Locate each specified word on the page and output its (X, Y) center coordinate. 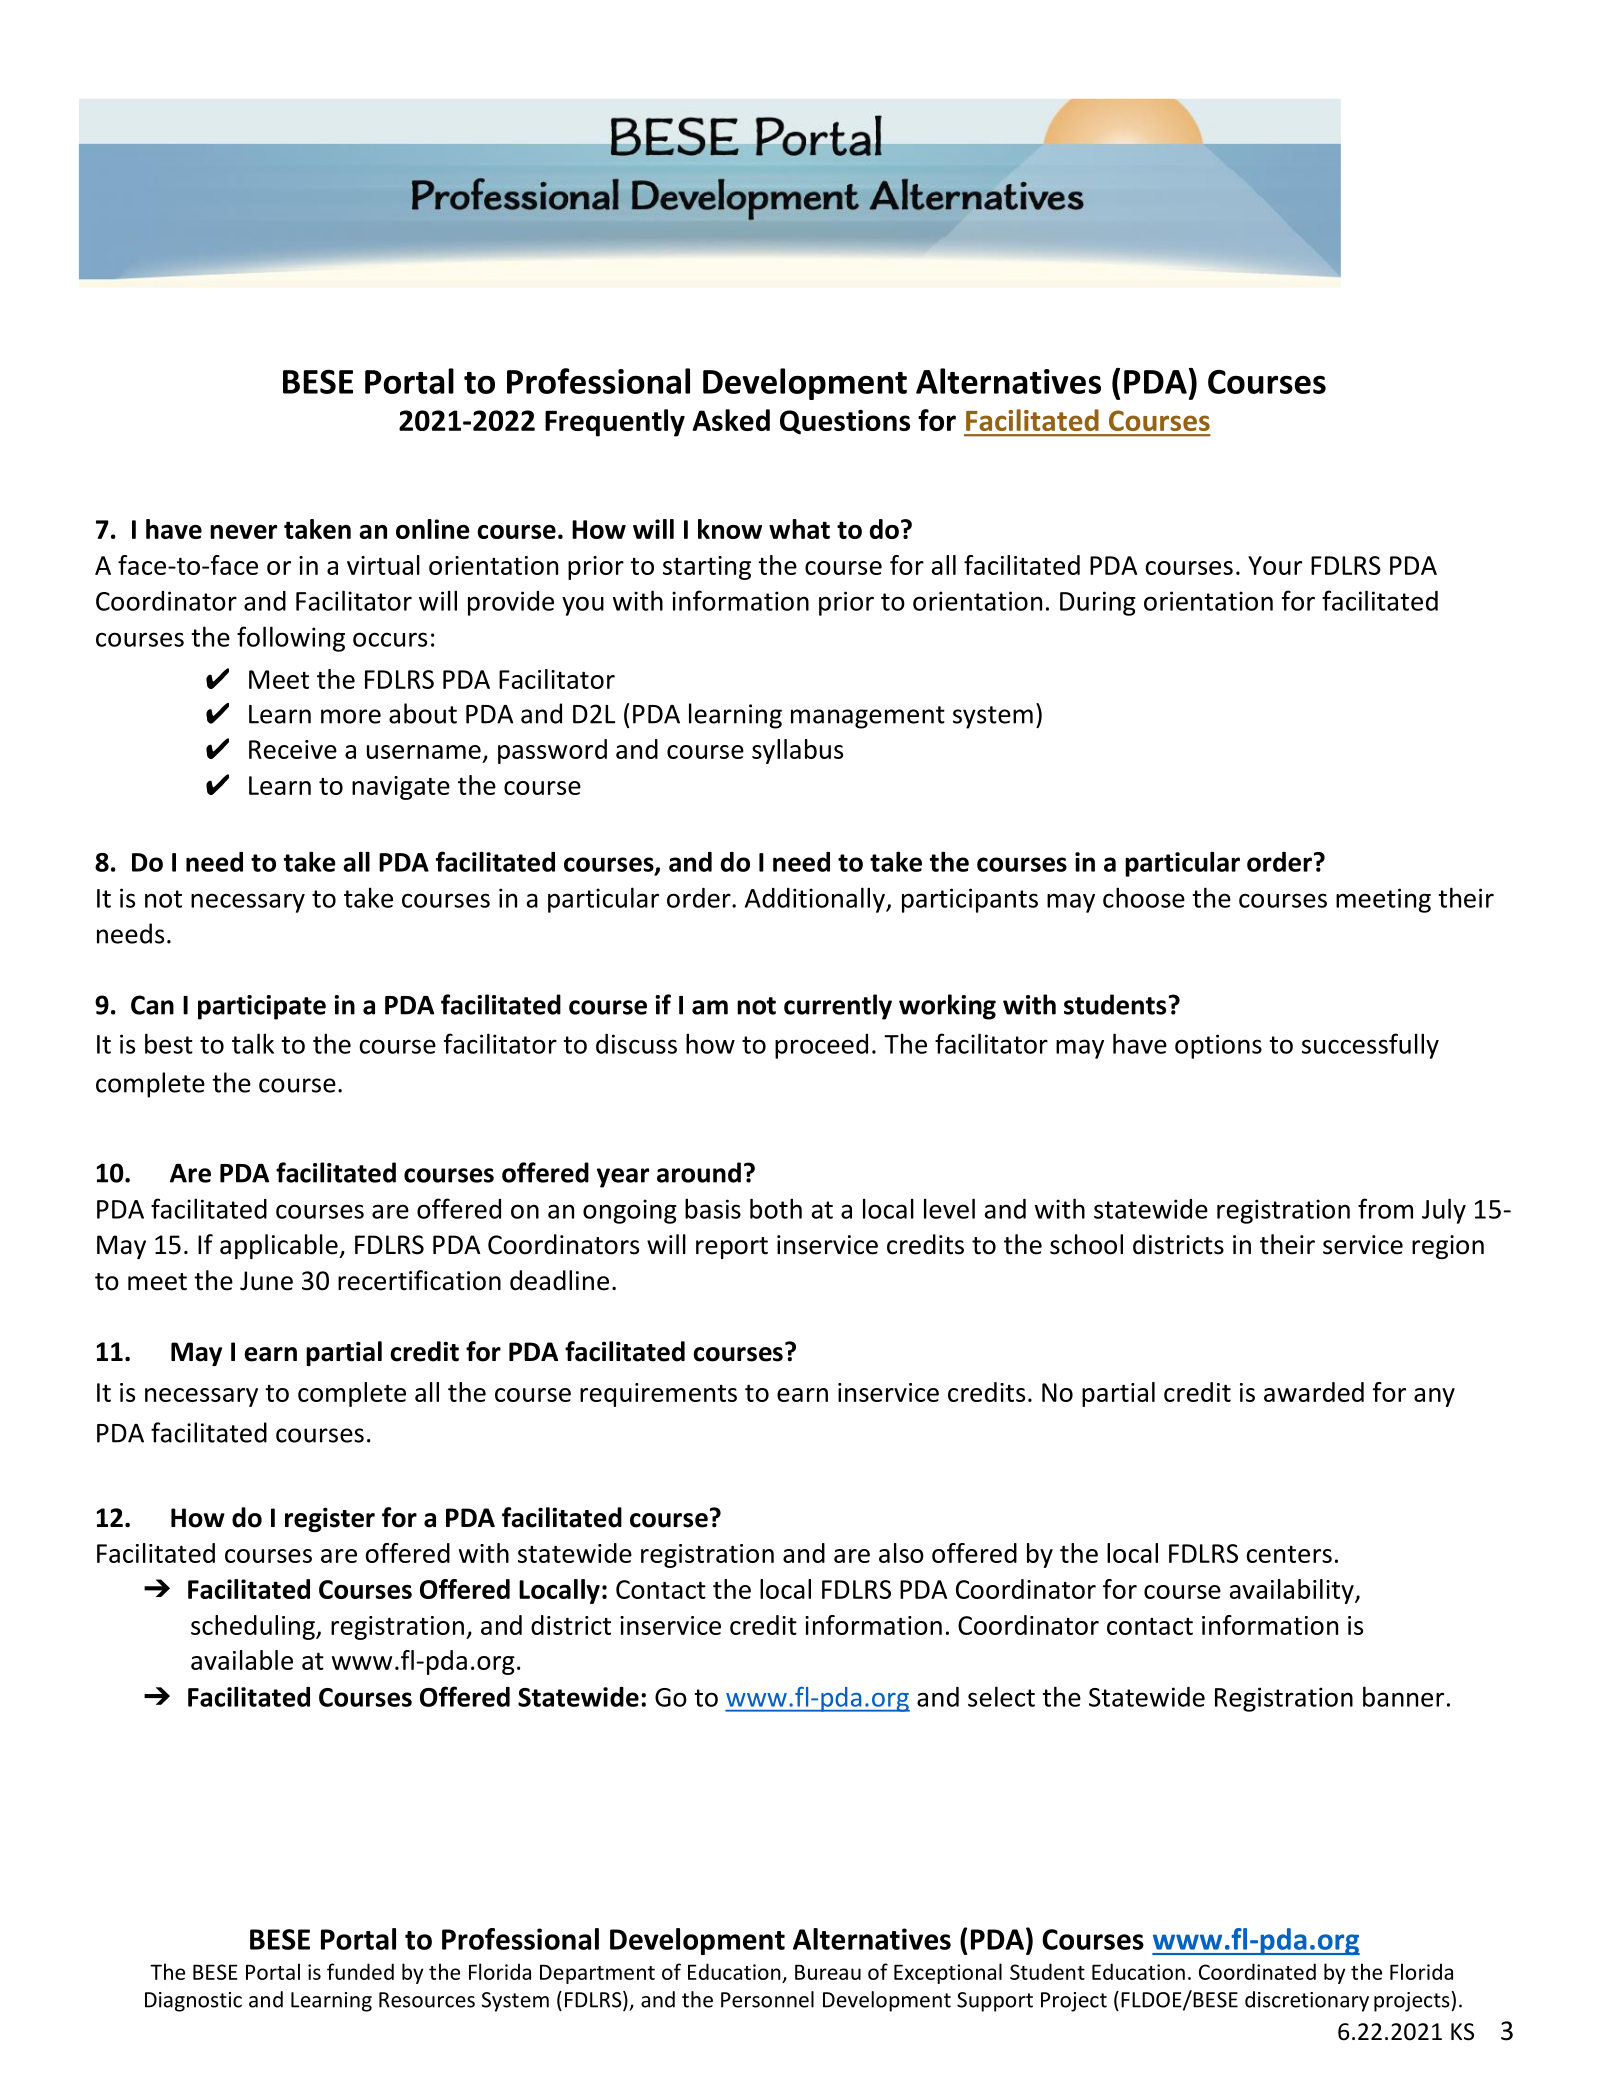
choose (1144, 897)
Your (1275, 565)
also (901, 1553)
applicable (280, 1246)
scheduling (254, 1627)
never (243, 532)
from (1385, 1208)
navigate (401, 788)
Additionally (816, 900)
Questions (845, 422)
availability (1293, 1591)
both (776, 1208)
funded (360, 1971)
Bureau (828, 1972)
